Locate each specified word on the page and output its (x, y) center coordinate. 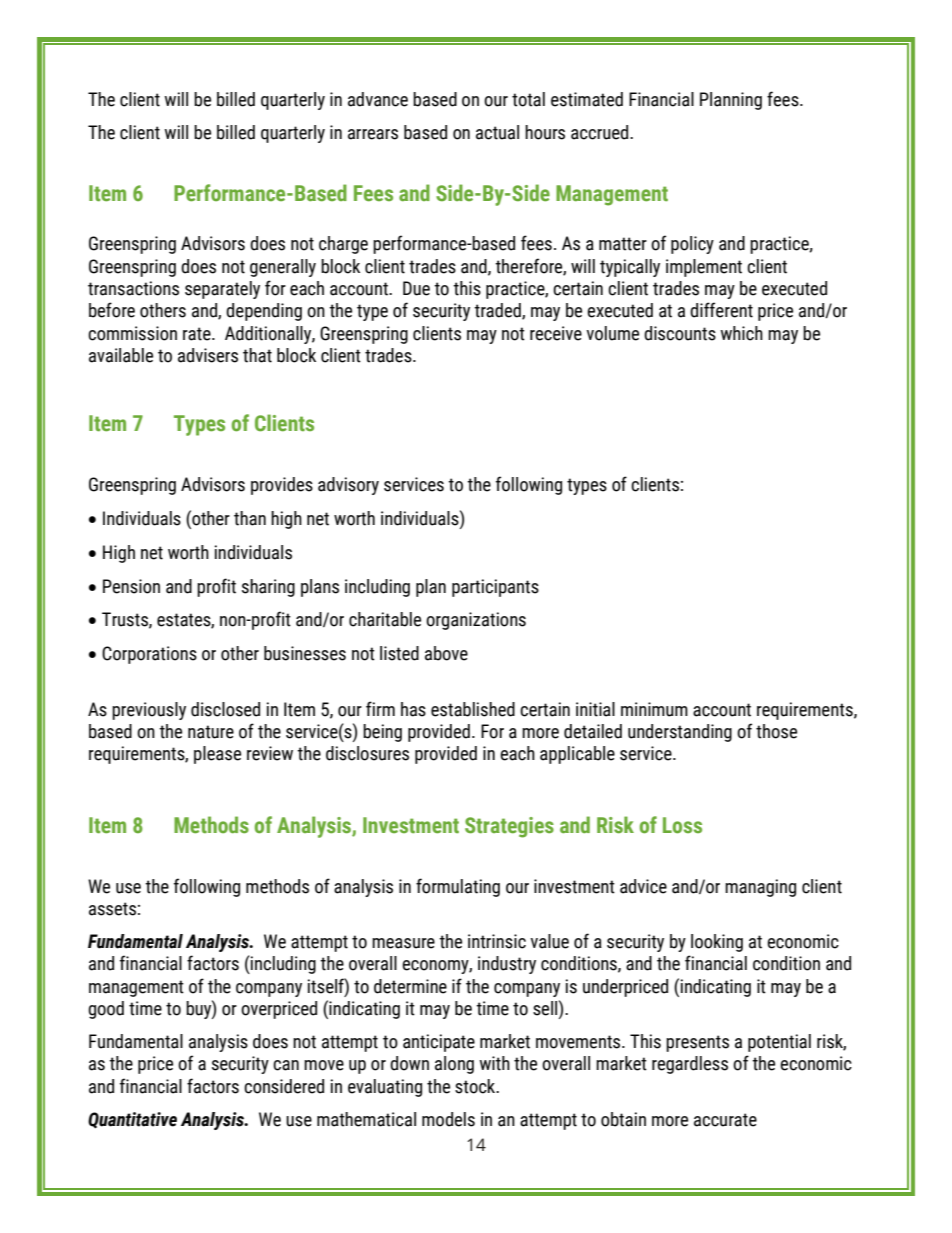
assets (112, 909)
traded (498, 311)
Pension (131, 586)
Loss (682, 825)
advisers (208, 355)
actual (497, 132)
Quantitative (132, 1120)
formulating (458, 887)
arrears (373, 134)
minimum (654, 709)
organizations (476, 621)
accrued (601, 132)
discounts (680, 333)
